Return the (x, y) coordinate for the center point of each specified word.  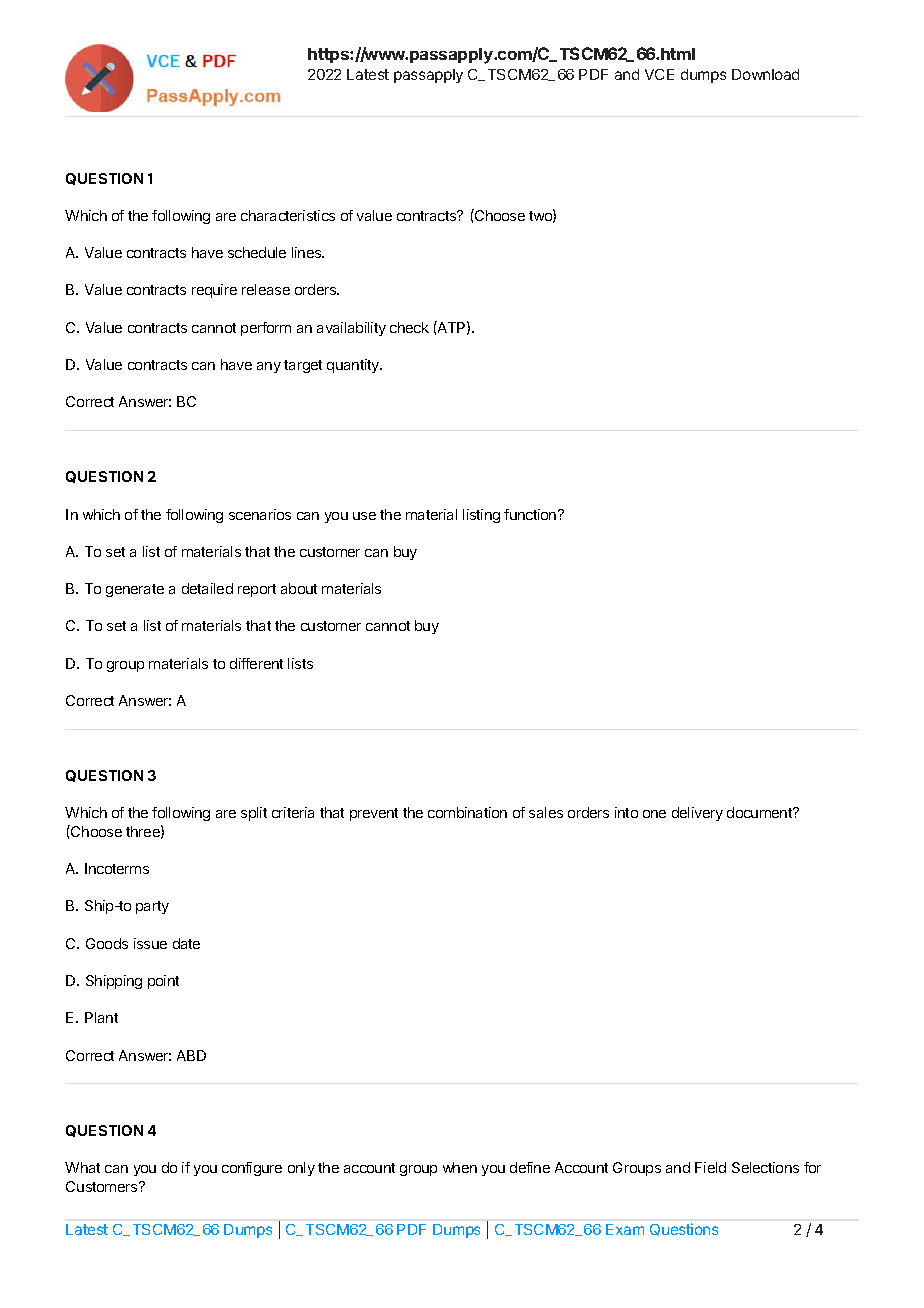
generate (135, 590)
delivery (697, 814)
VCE (659, 74)
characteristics (288, 215)
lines (308, 252)
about (299, 588)
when (460, 1167)
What (82, 1167)
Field (710, 1167)
